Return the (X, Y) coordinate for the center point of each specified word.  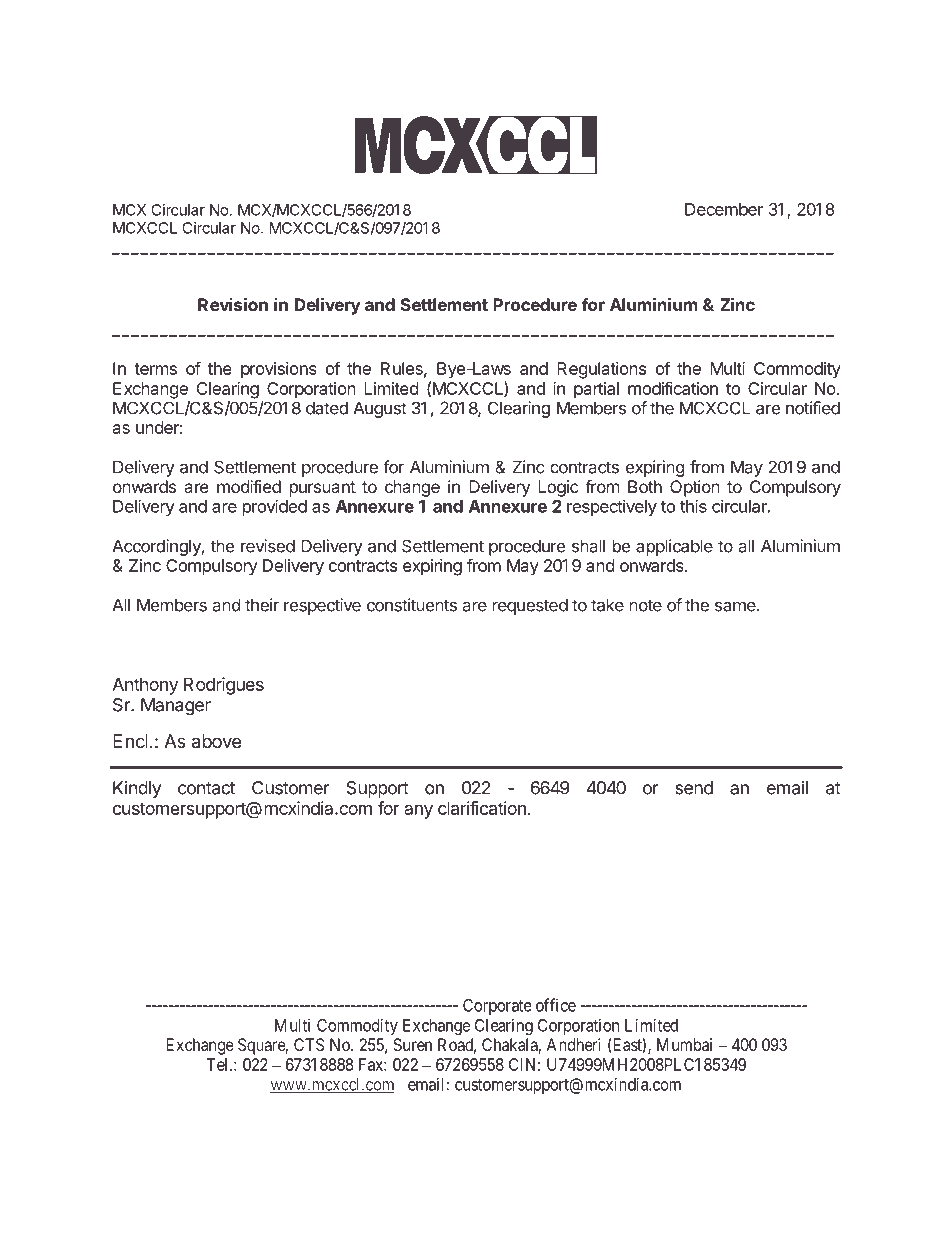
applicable (674, 547)
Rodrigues (224, 686)
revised (268, 546)
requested (530, 606)
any (418, 812)
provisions (279, 370)
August (380, 409)
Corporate (497, 1007)
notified (813, 408)
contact (206, 788)
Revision (233, 304)
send (694, 788)
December (724, 209)
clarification (482, 808)
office (556, 1005)
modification (673, 388)
